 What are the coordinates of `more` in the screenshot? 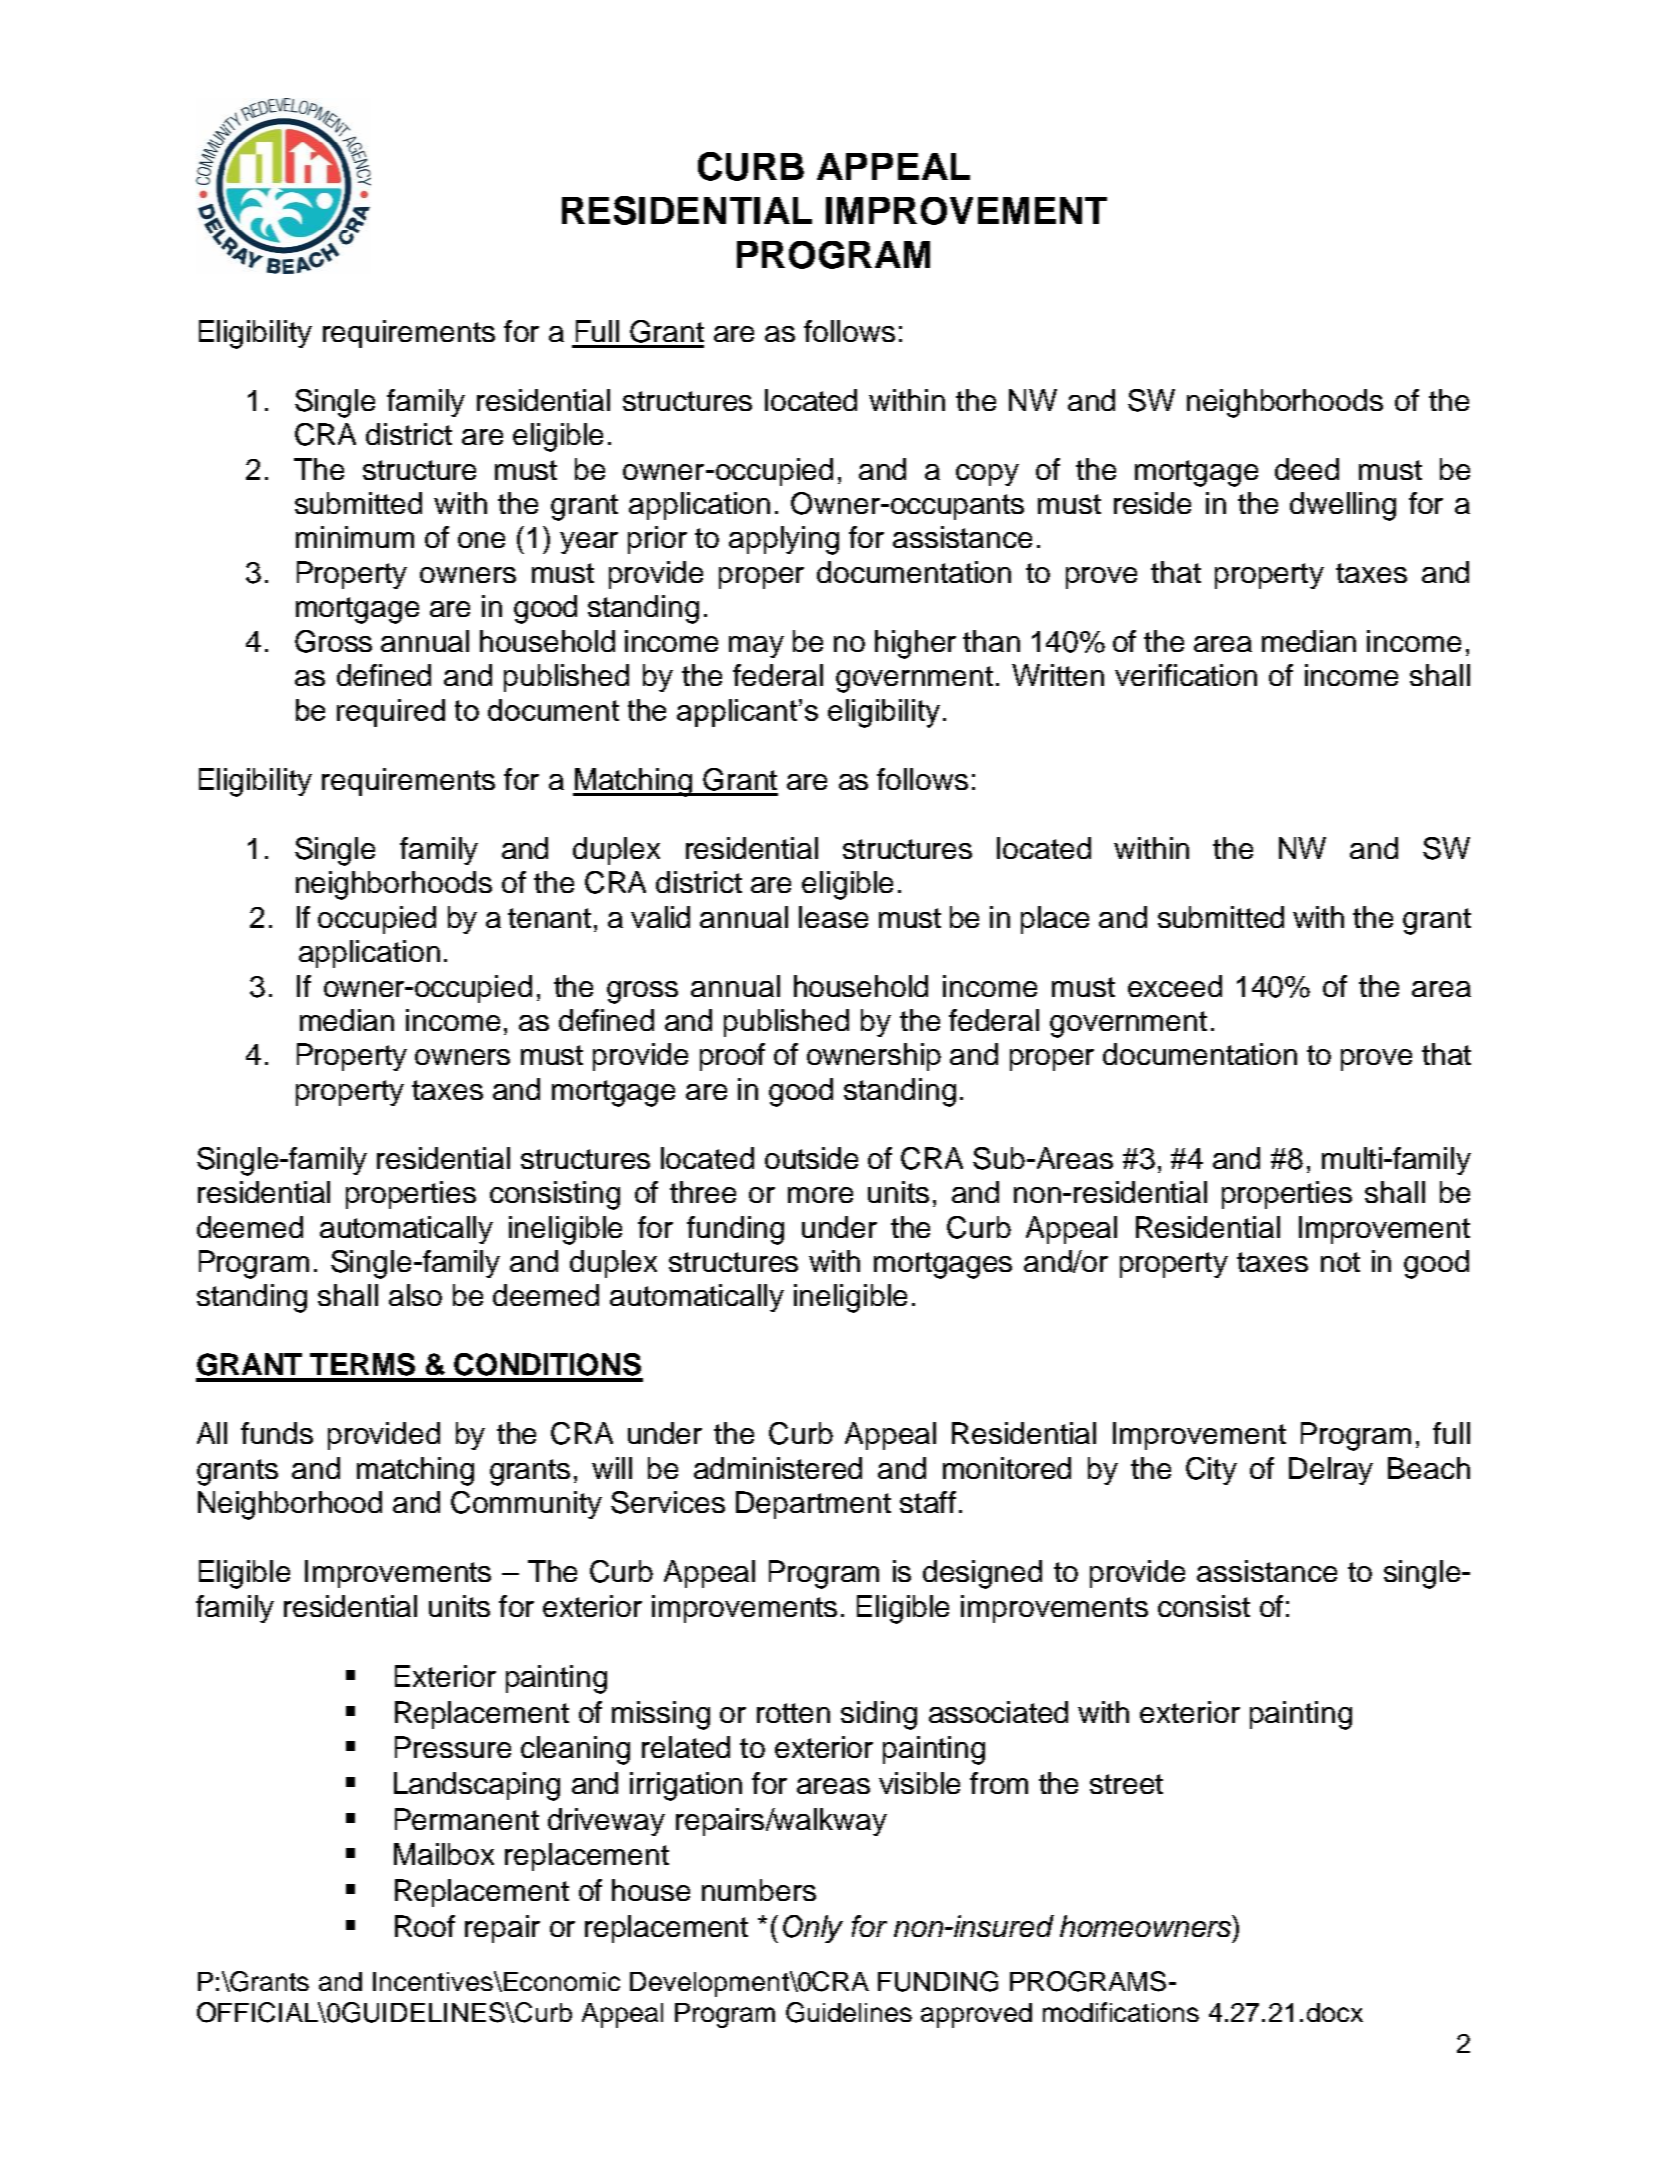 It's located at (820, 1195).
